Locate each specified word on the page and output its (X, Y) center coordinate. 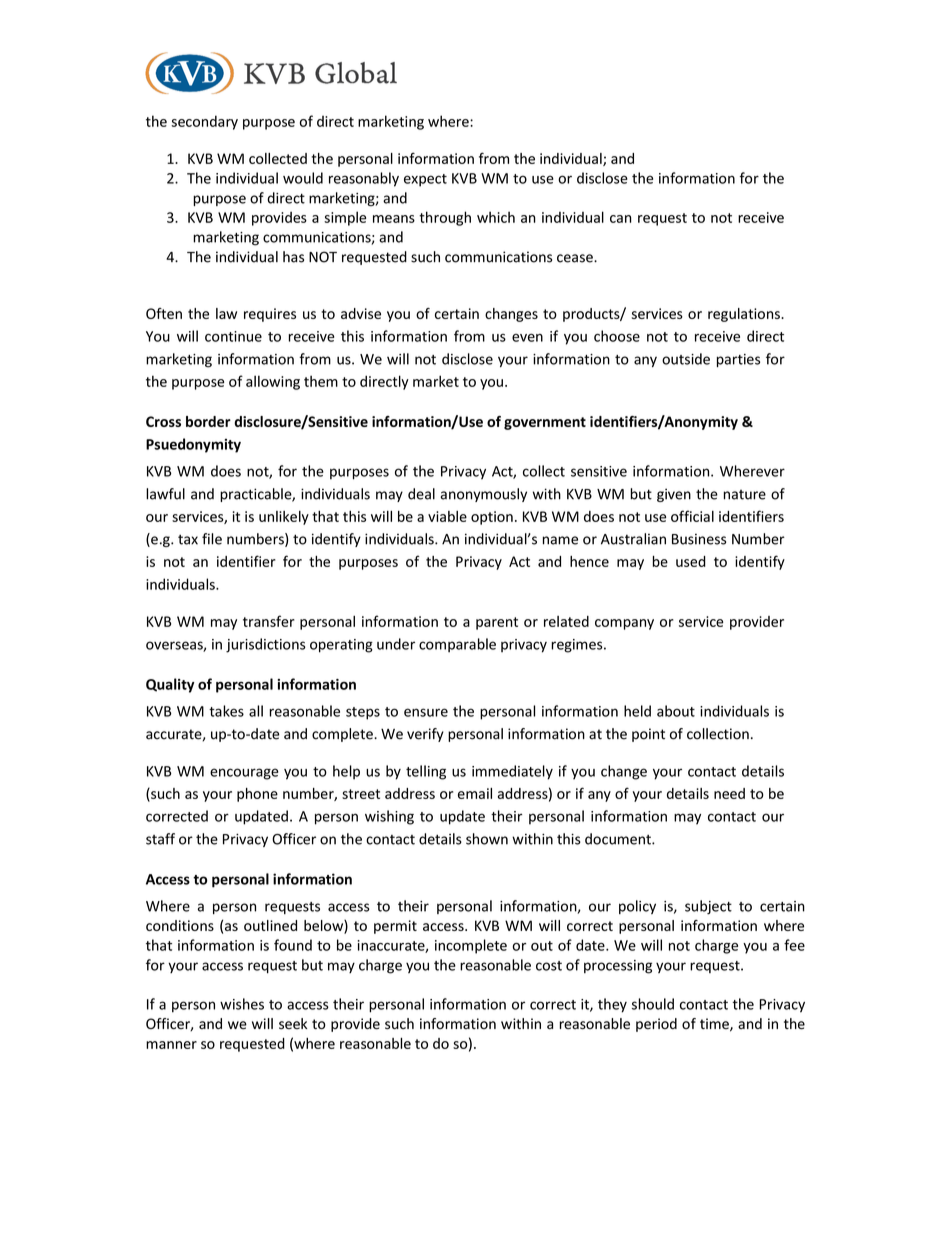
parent (497, 623)
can (620, 219)
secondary (204, 122)
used (691, 561)
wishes (242, 1004)
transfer (269, 621)
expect (425, 180)
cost (549, 966)
